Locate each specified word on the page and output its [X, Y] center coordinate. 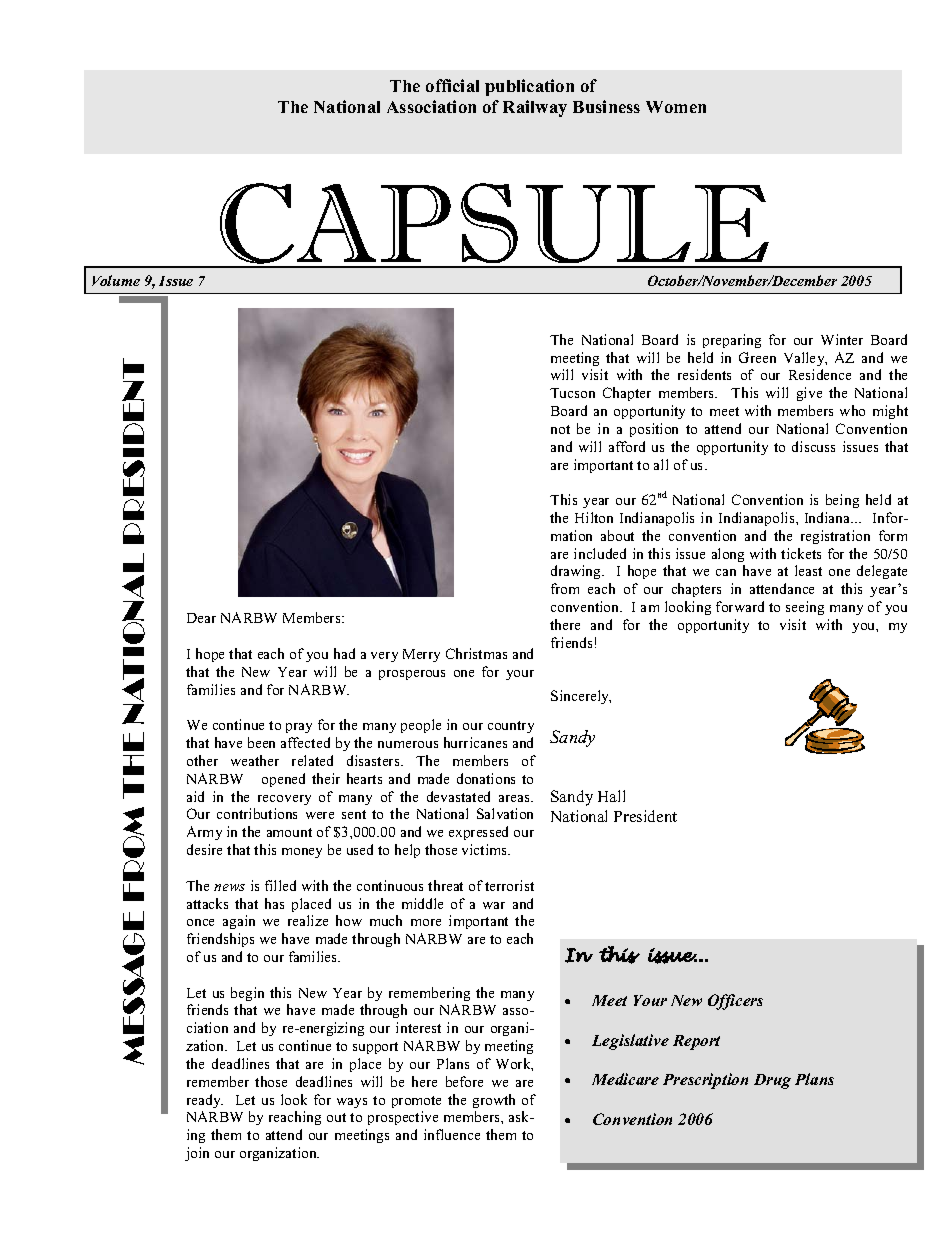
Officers [735, 1002]
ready [205, 1101]
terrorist [509, 885]
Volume [116, 280]
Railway [535, 108]
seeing [805, 608]
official [452, 85]
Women [676, 107]
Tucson [572, 393]
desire [204, 849]
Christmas [476, 653]
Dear [201, 618]
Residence [820, 374]
